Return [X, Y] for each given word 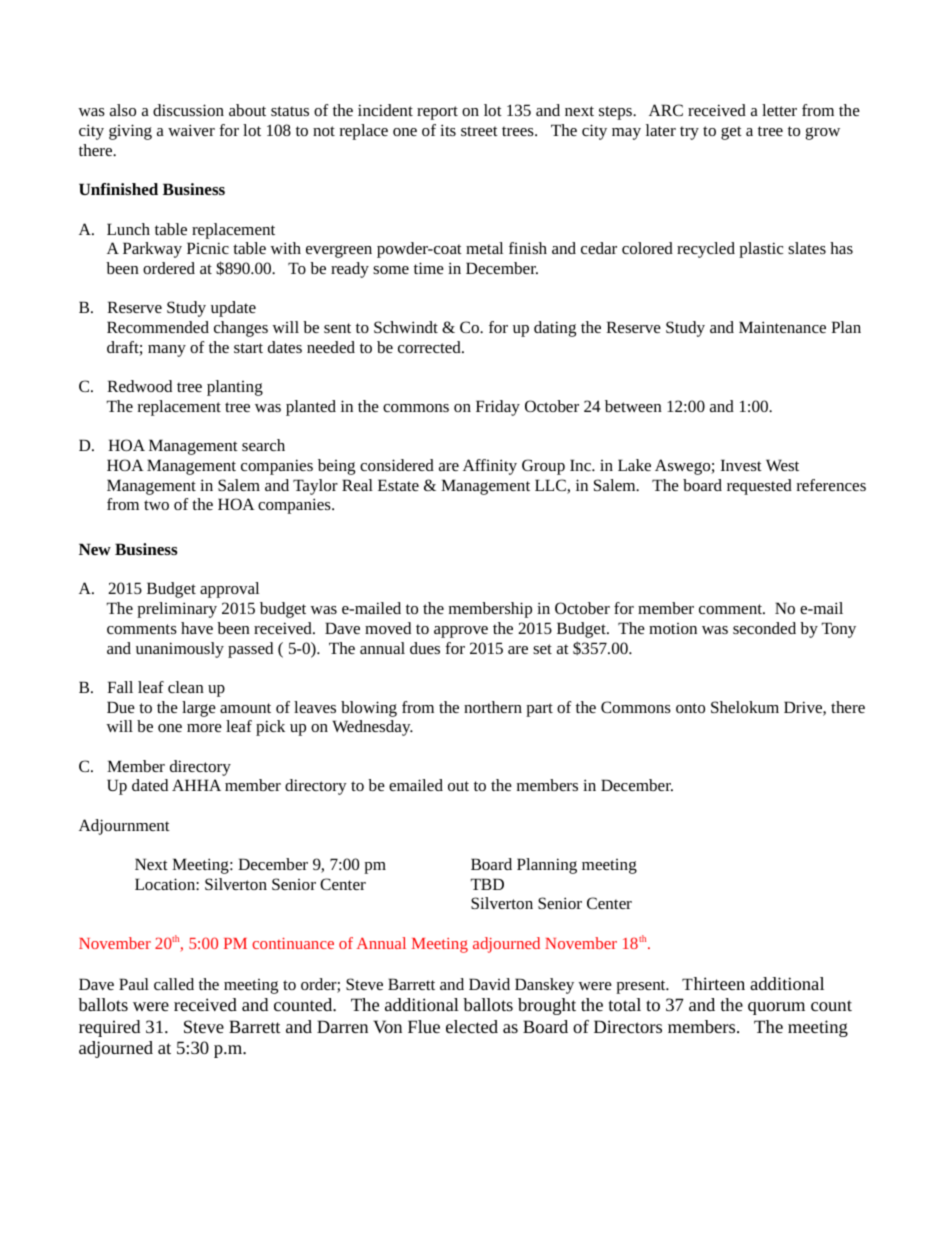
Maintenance [782, 327]
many [167, 351]
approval [229, 590]
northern [493, 707]
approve [461, 632]
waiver [191, 130]
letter [779, 110]
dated [150, 785]
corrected [430, 347]
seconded [764, 628]
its [448, 130]
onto [690, 708]
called [174, 984]
